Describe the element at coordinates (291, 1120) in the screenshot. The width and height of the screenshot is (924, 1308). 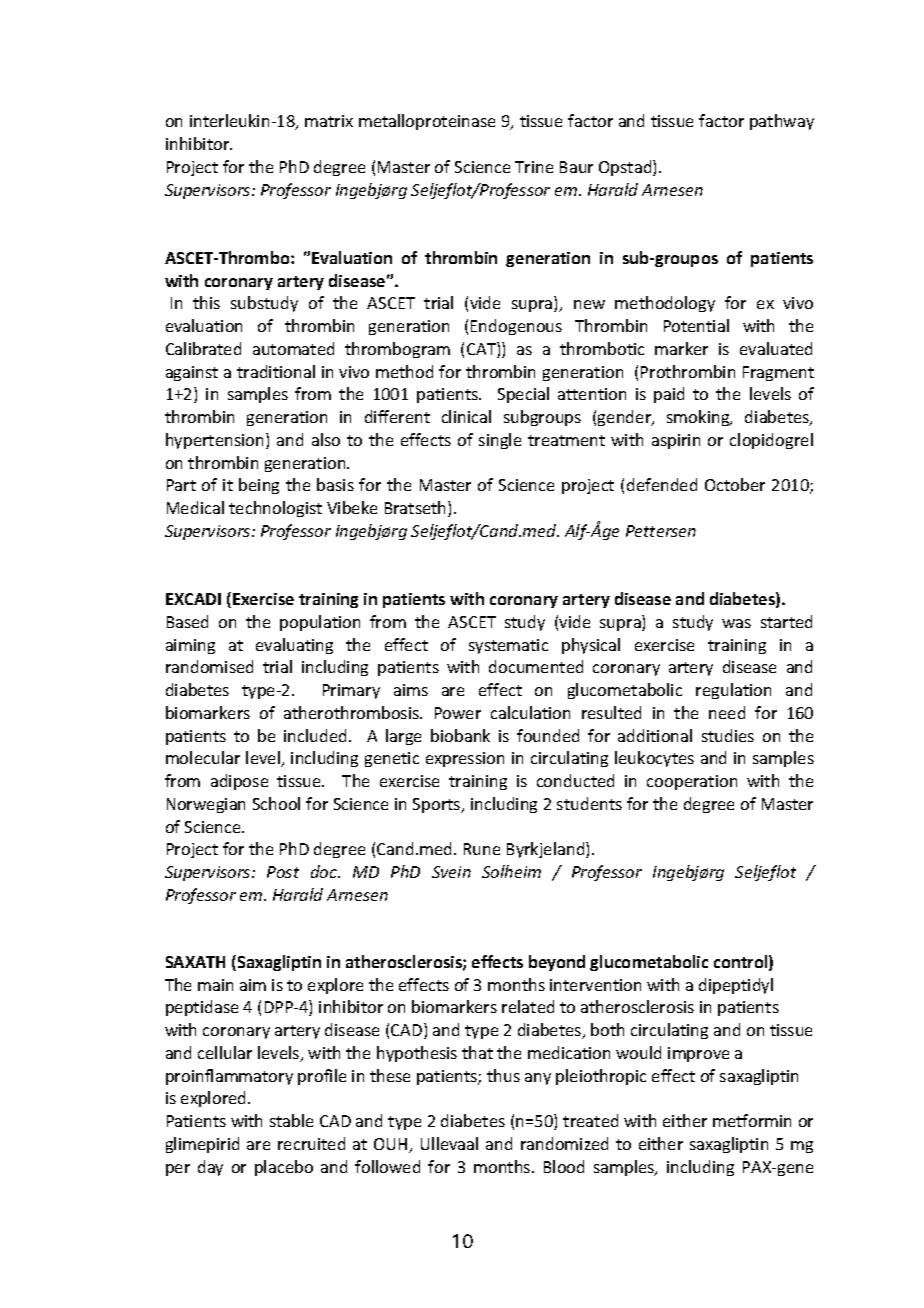
I see `stable` at that location.
